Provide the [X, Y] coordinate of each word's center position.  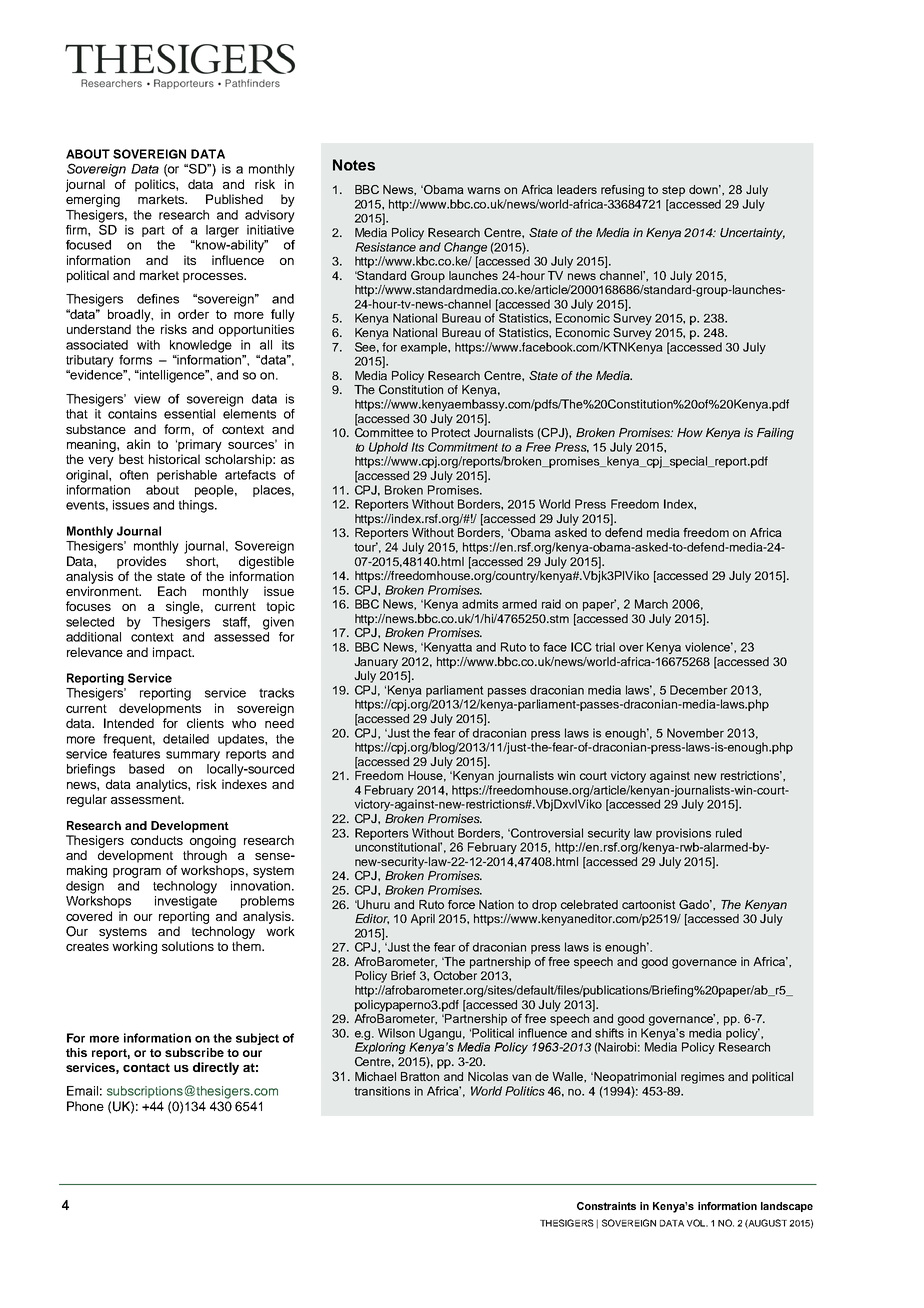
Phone [85, 1106]
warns [483, 190]
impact [173, 653]
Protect [451, 432]
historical [174, 459]
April [423, 920]
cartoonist [649, 904]
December [699, 690]
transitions [382, 1091]
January [376, 663]
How [690, 432]
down [705, 189]
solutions [188, 946]
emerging [93, 200]
